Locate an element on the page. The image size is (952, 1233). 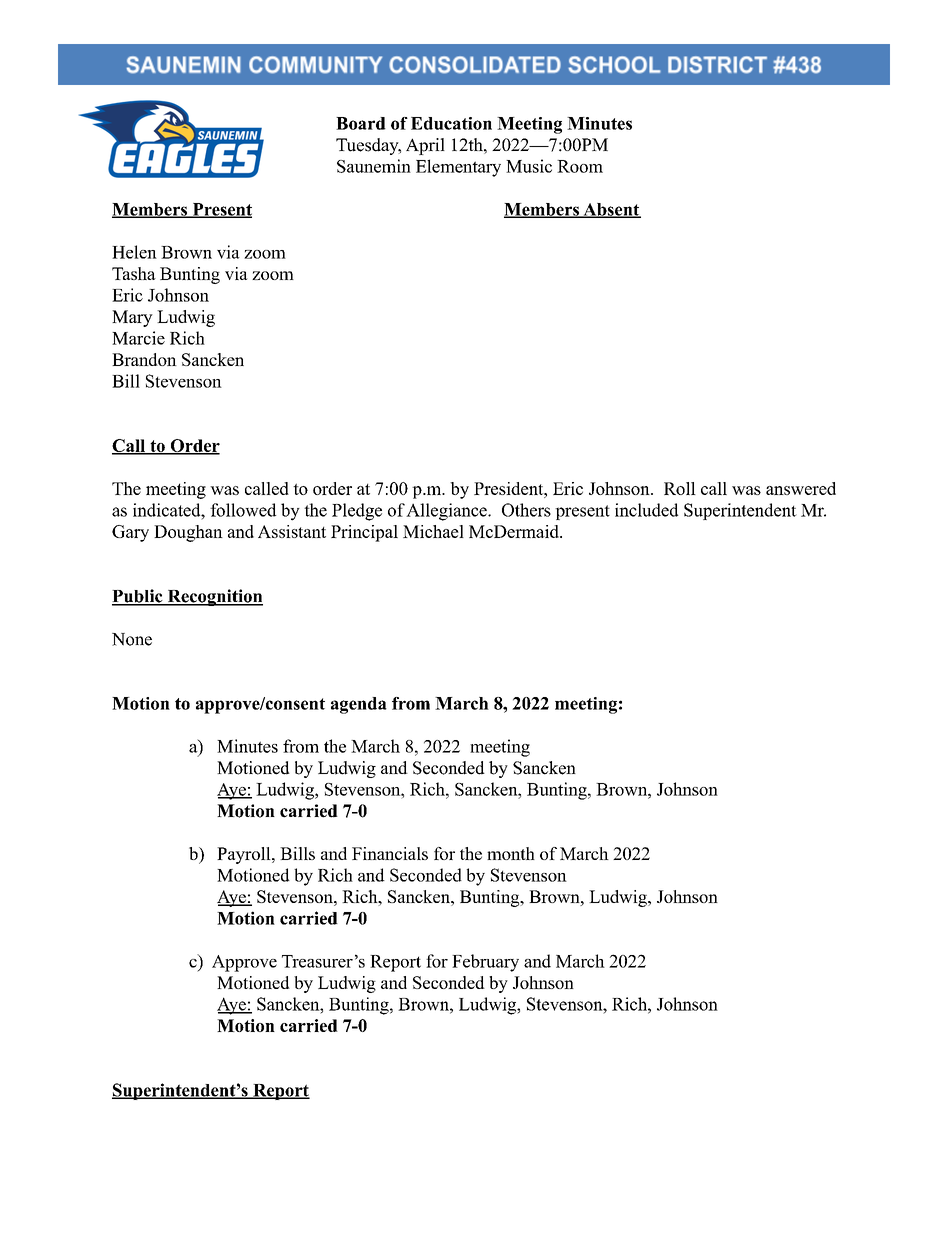
None is located at coordinates (132, 639).
